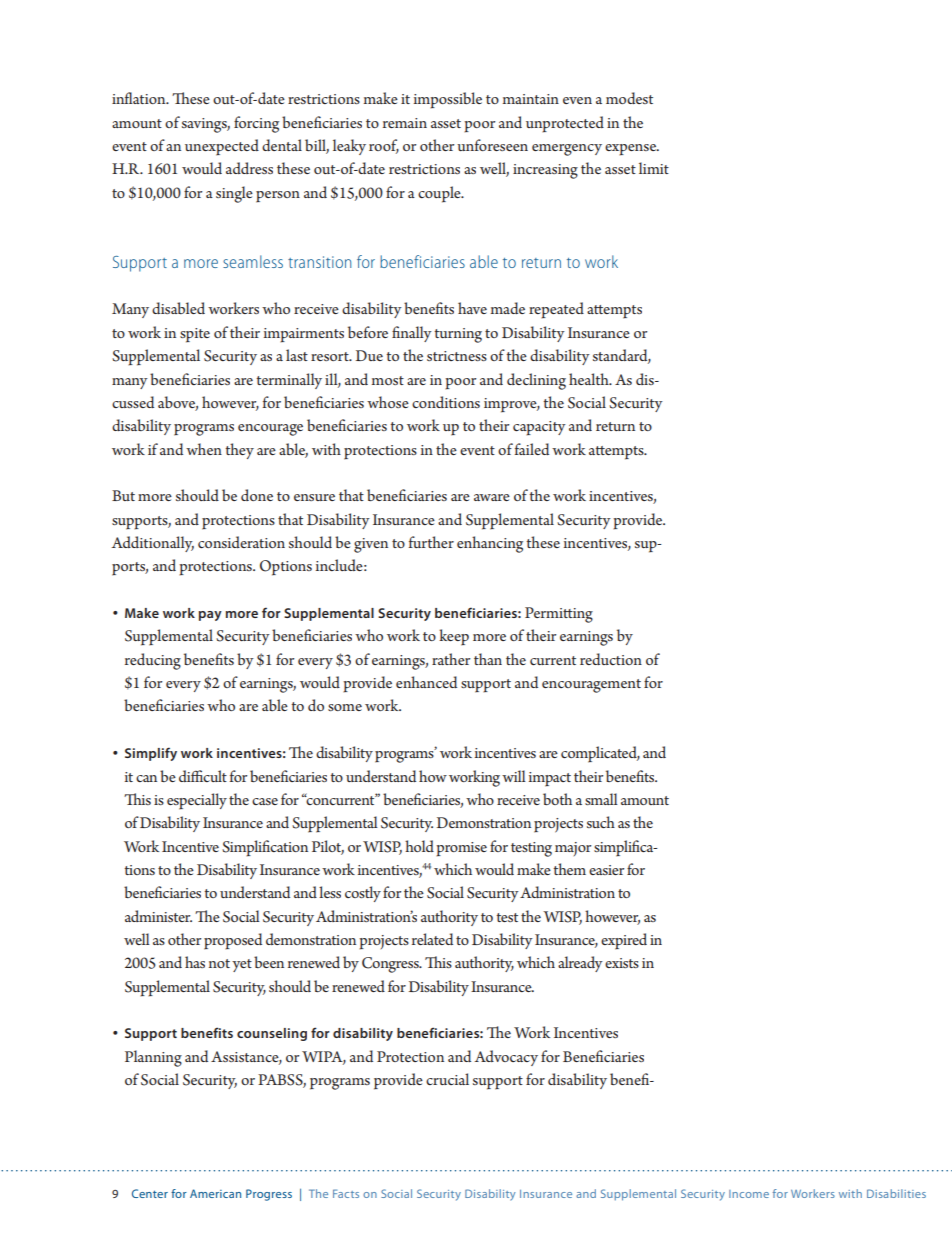 This document has width=952, height=1233. I want to click on both, so click(557, 799).
